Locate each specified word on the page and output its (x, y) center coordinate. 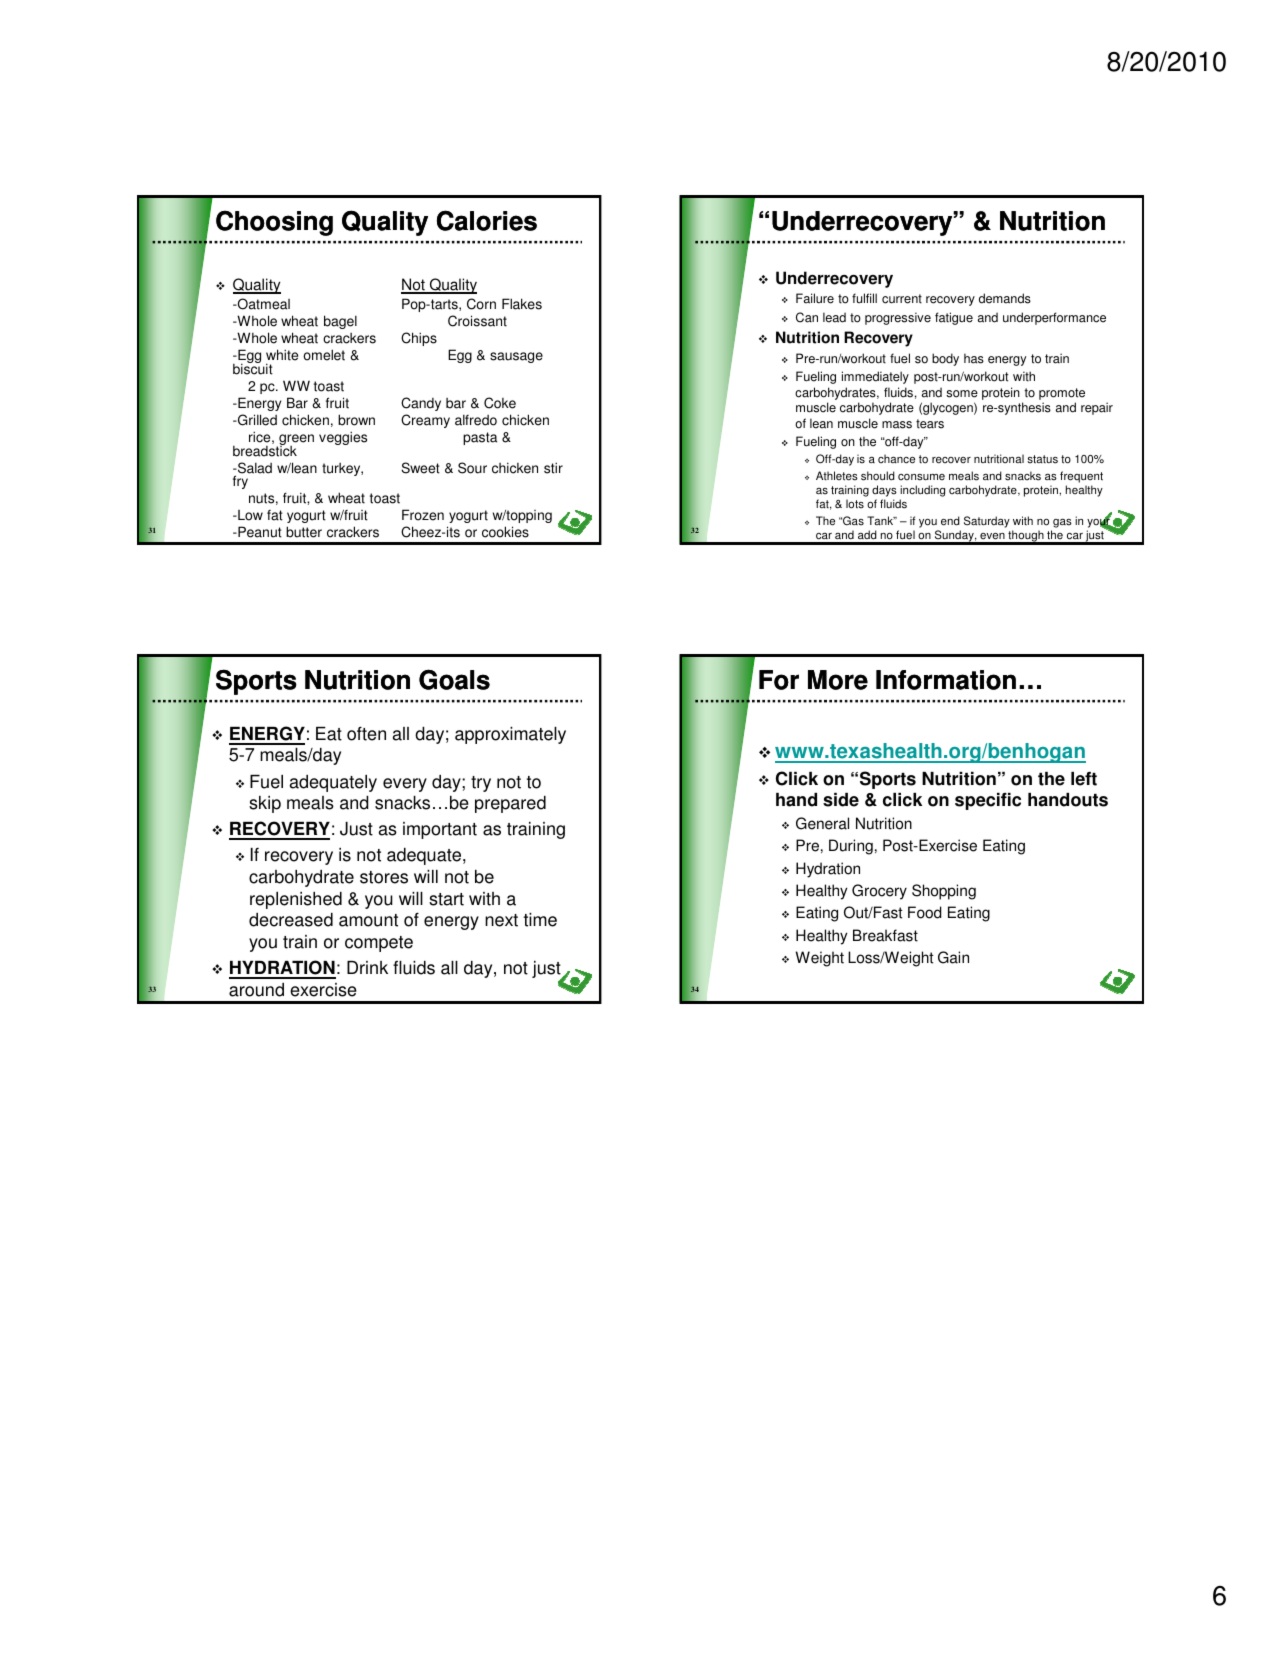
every (405, 785)
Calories (487, 220)
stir (553, 468)
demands (1005, 298)
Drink (367, 967)
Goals (454, 679)
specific (988, 801)
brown (356, 420)
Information (946, 680)
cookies (505, 532)
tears (930, 424)
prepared (510, 804)
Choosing (274, 223)
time (540, 920)
